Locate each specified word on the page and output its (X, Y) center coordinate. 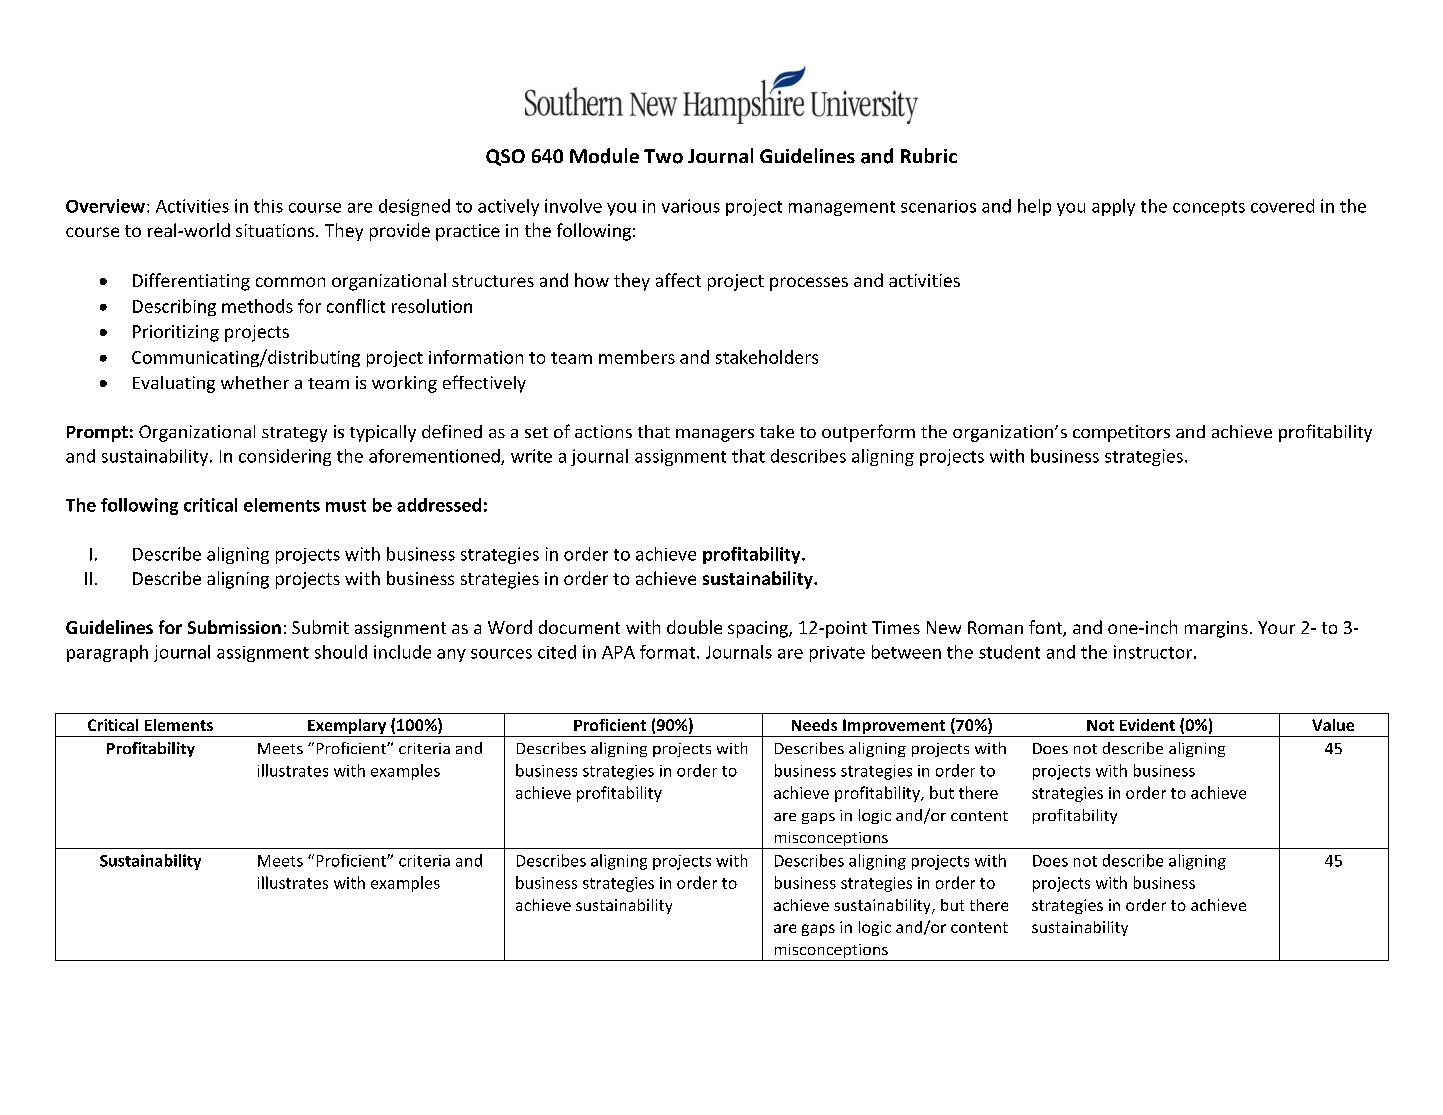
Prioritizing (176, 333)
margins (1216, 629)
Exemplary (347, 728)
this (268, 206)
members (637, 357)
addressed (439, 505)
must (346, 506)
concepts (1209, 208)
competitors (1121, 433)
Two (663, 156)
